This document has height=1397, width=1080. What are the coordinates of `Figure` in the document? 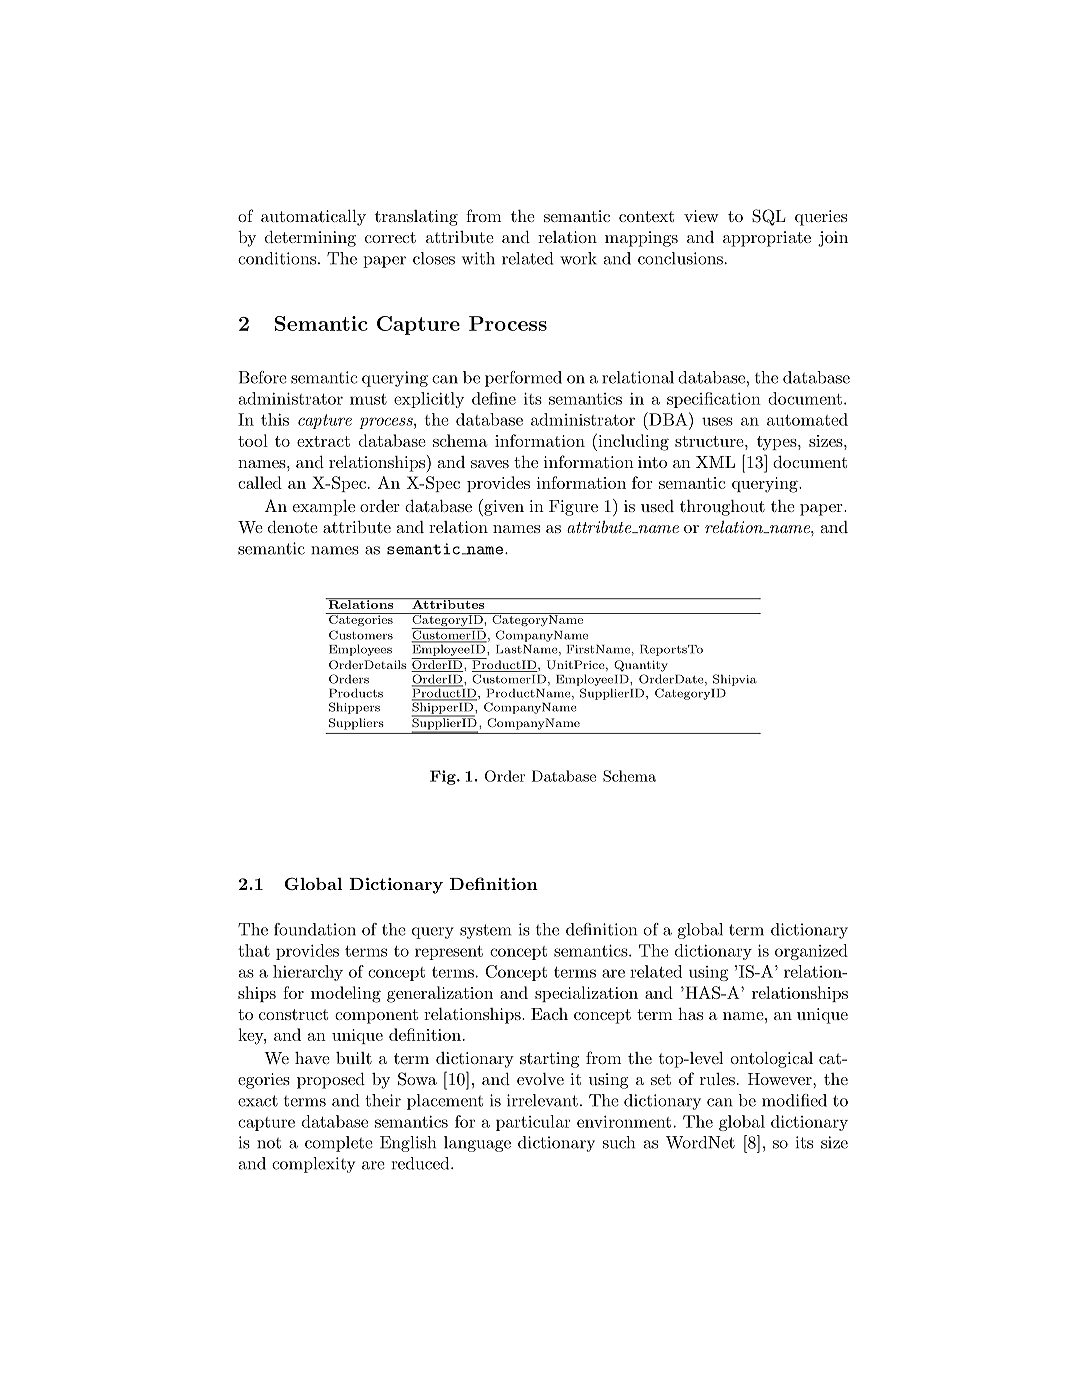 It's located at (573, 508).
